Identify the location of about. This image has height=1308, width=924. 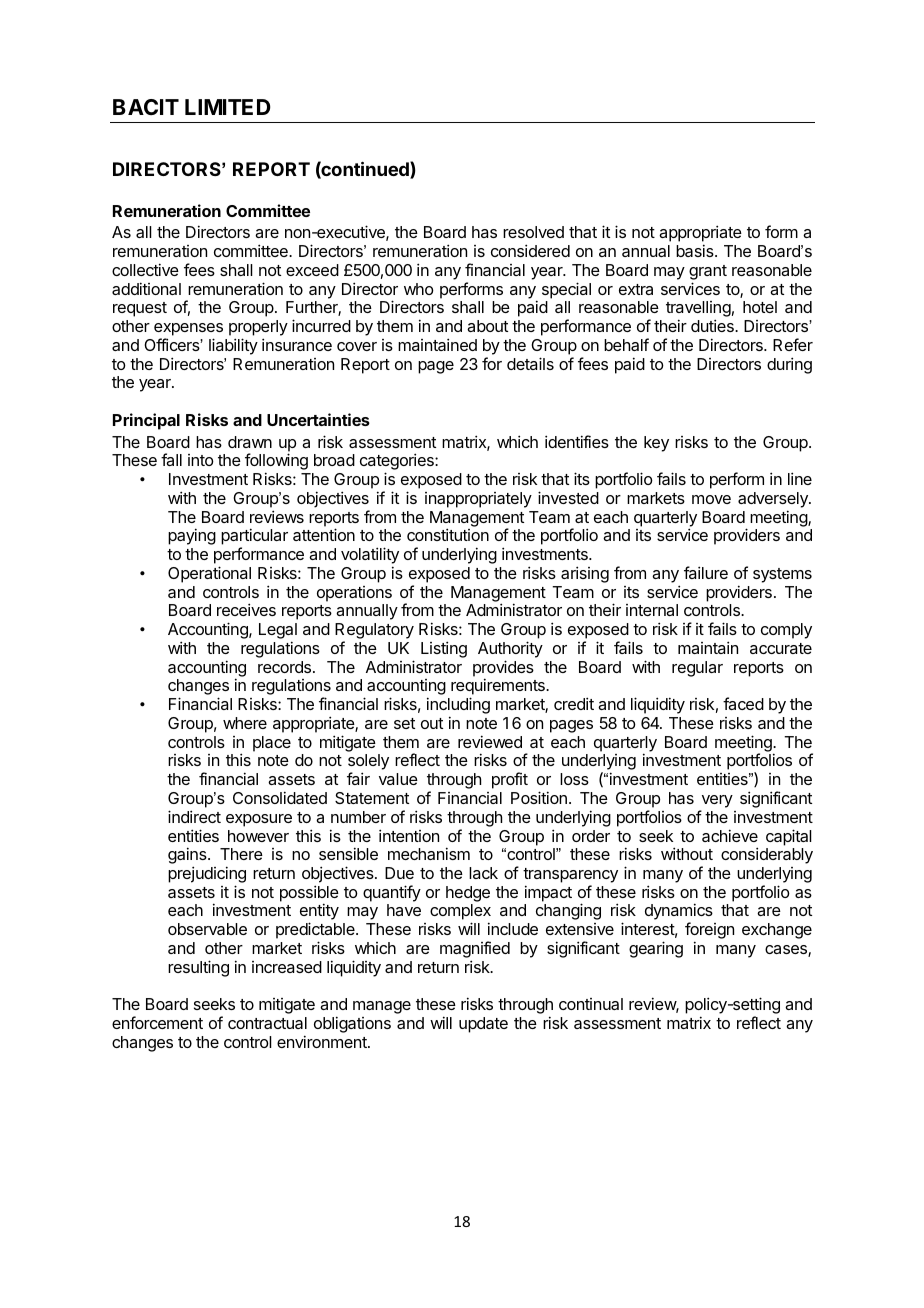
(487, 326).
